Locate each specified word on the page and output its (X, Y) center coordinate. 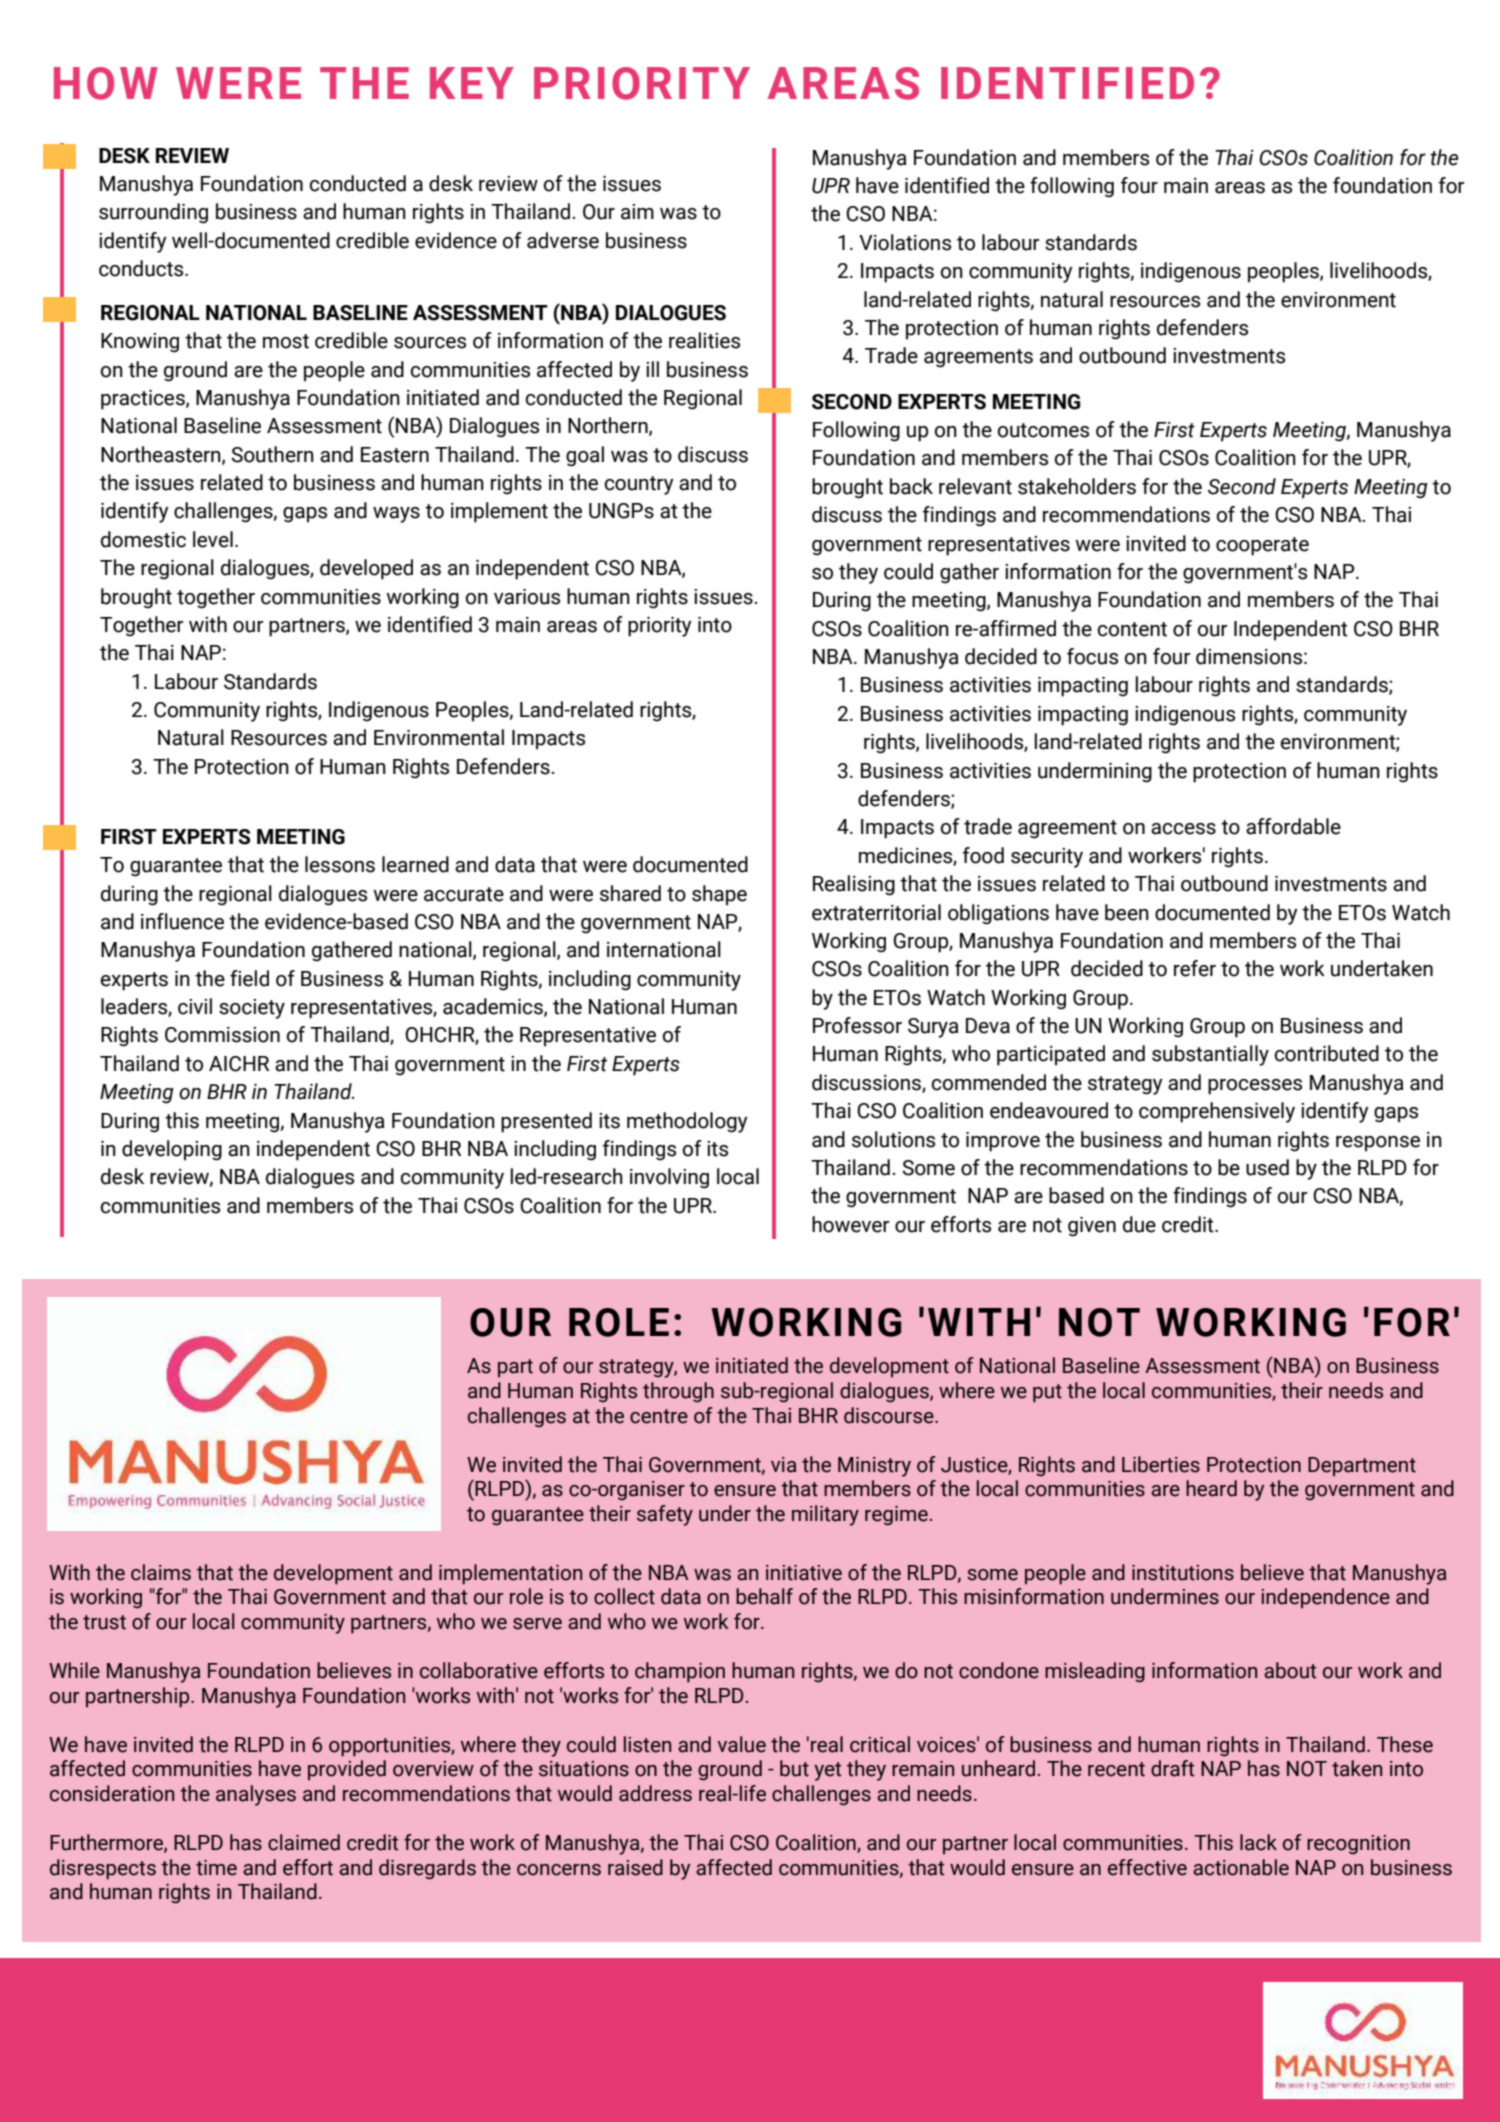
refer (1195, 968)
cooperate (1262, 546)
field (249, 978)
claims (161, 1572)
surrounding (153, 213)
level (213, 539)
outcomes (1043, 430)
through (678, 1392)
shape (719, 895)
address (655, 1793)
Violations (905, 242)
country (639, 485)
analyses (256, 1795)
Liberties (1161, 1464)
